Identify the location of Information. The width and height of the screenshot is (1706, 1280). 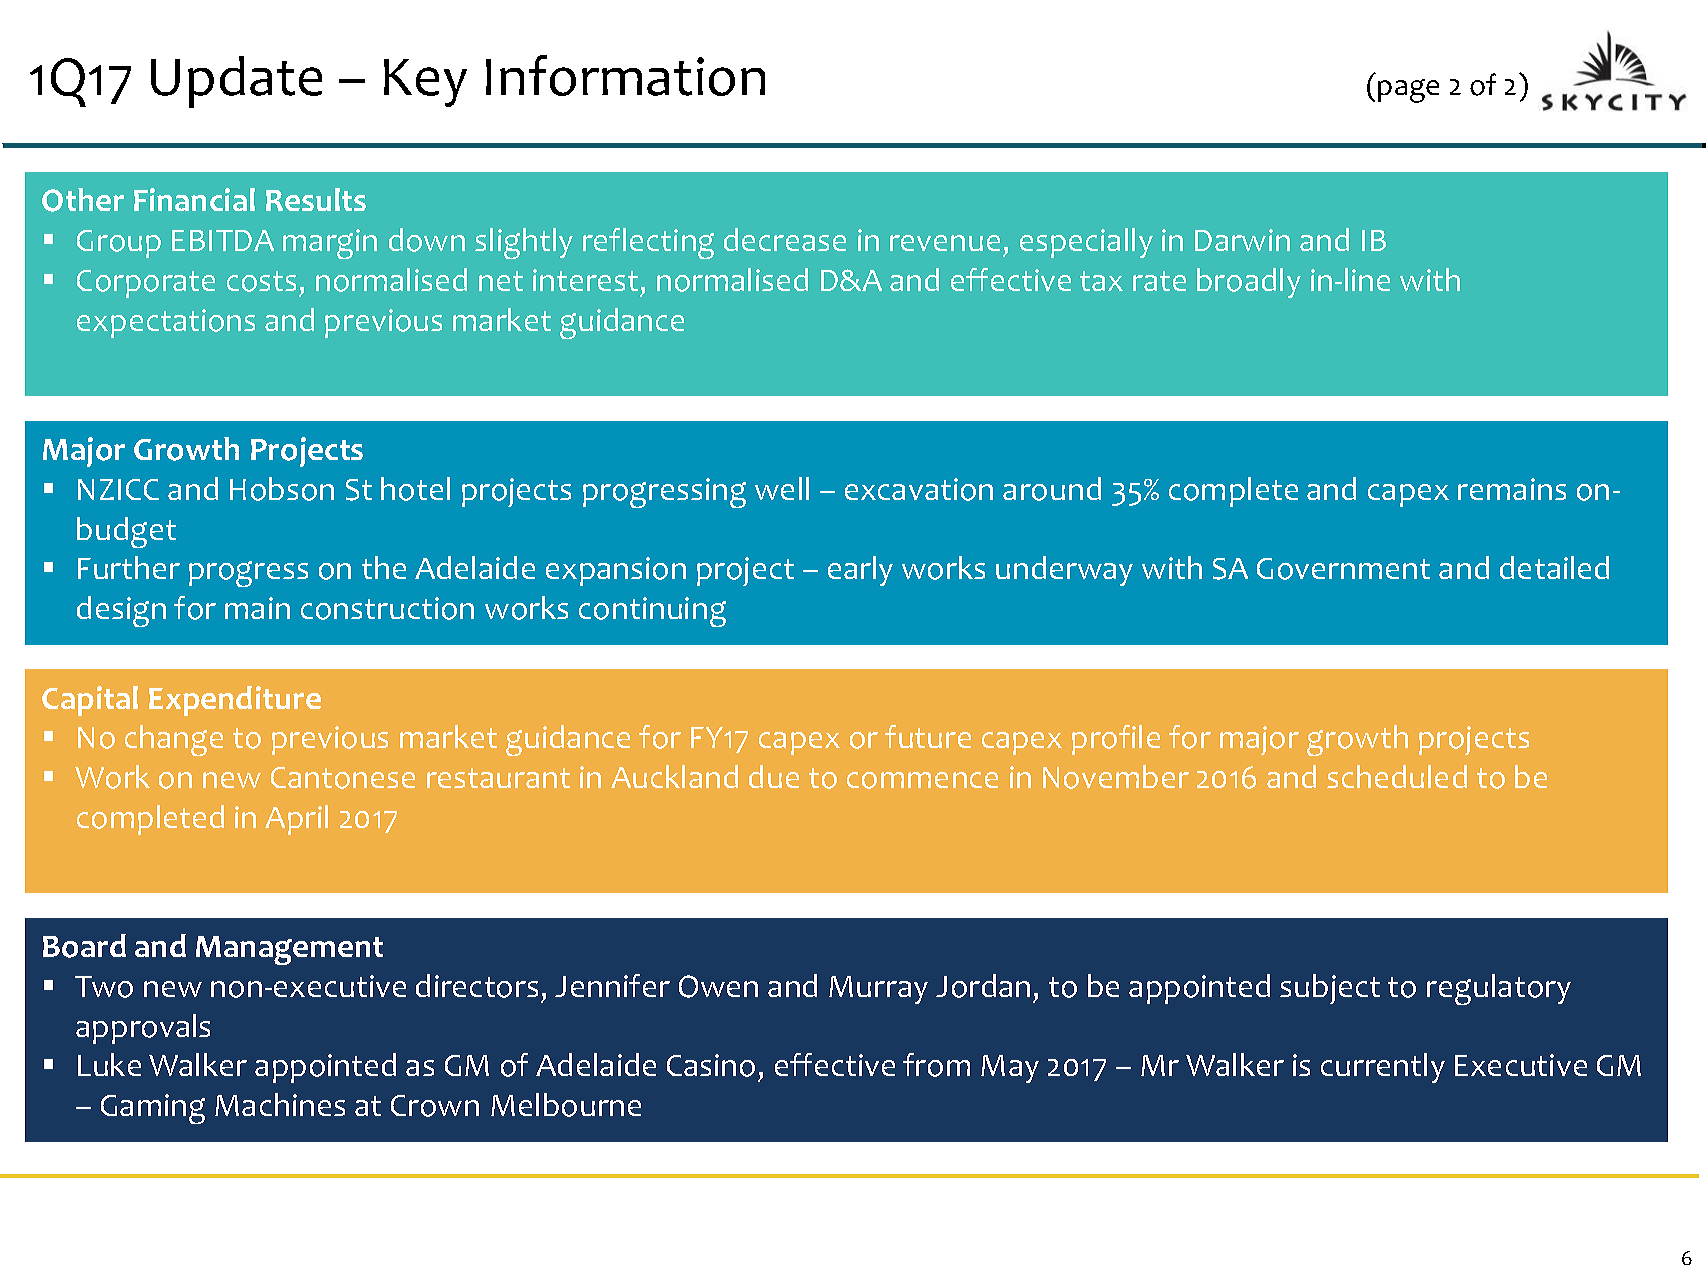
(625, 75).
